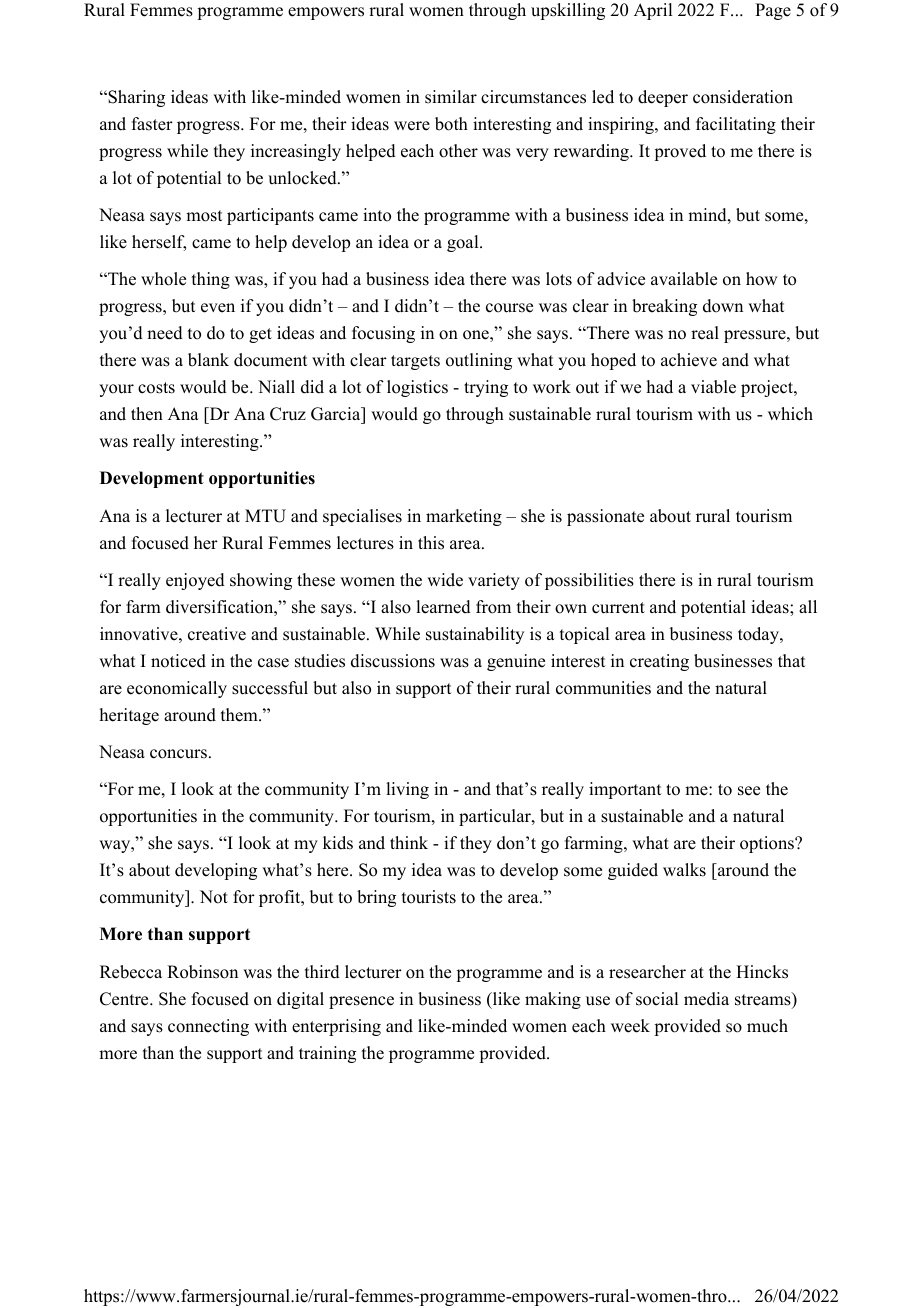 The image size is (924, 1308). What do you see at coordinates (208, 1027) in the document?
I see `connecting` at bounding box center [208, 1027].
